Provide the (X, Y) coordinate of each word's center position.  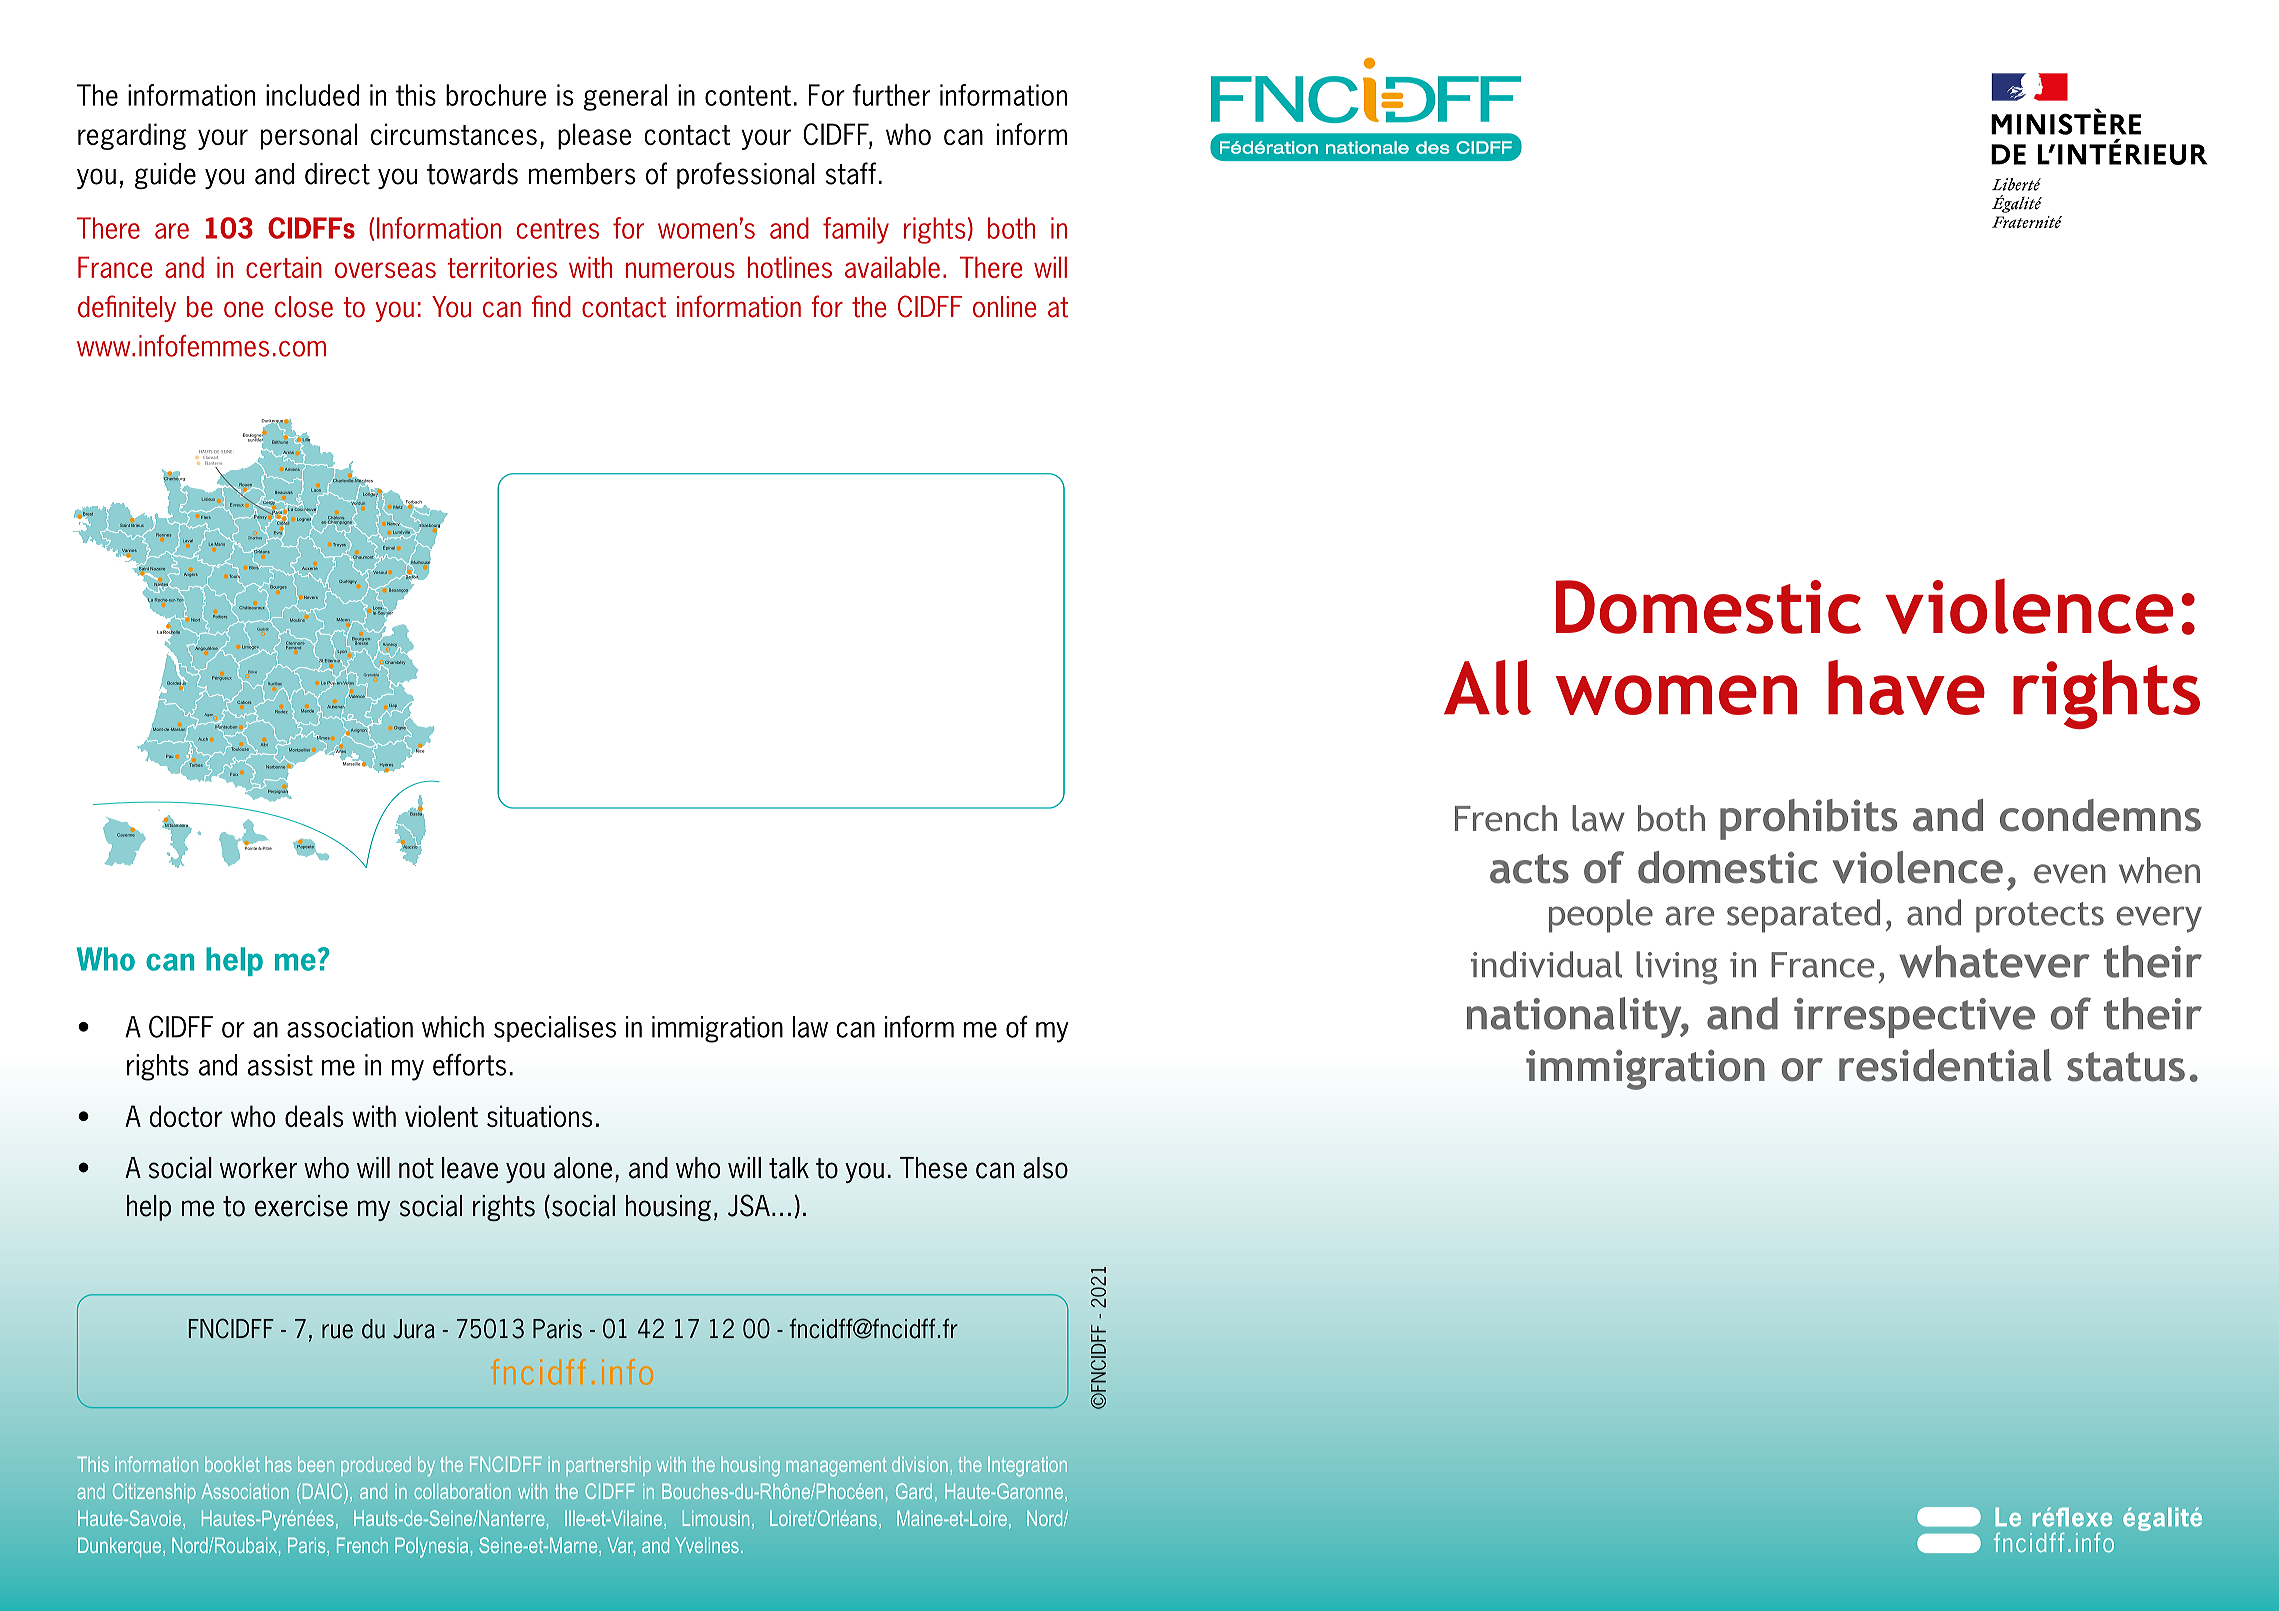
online (1004, 307)
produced (376, 1466)
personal (309, 136)
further (891, 95)
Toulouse (240, 748)
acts (1529, 869)
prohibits (1808, 819)
